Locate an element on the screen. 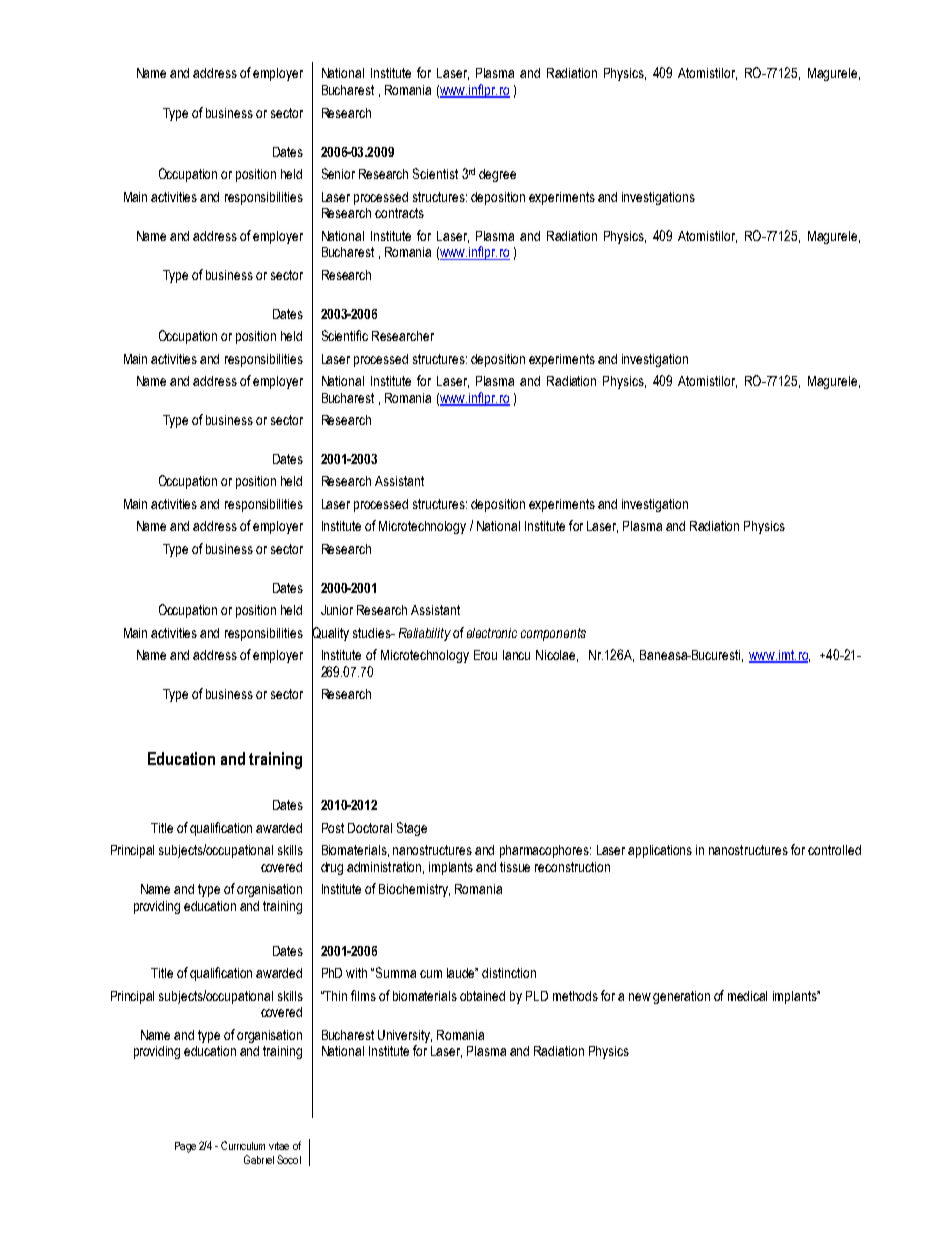  electronic is located at coordinates (492, 633).
